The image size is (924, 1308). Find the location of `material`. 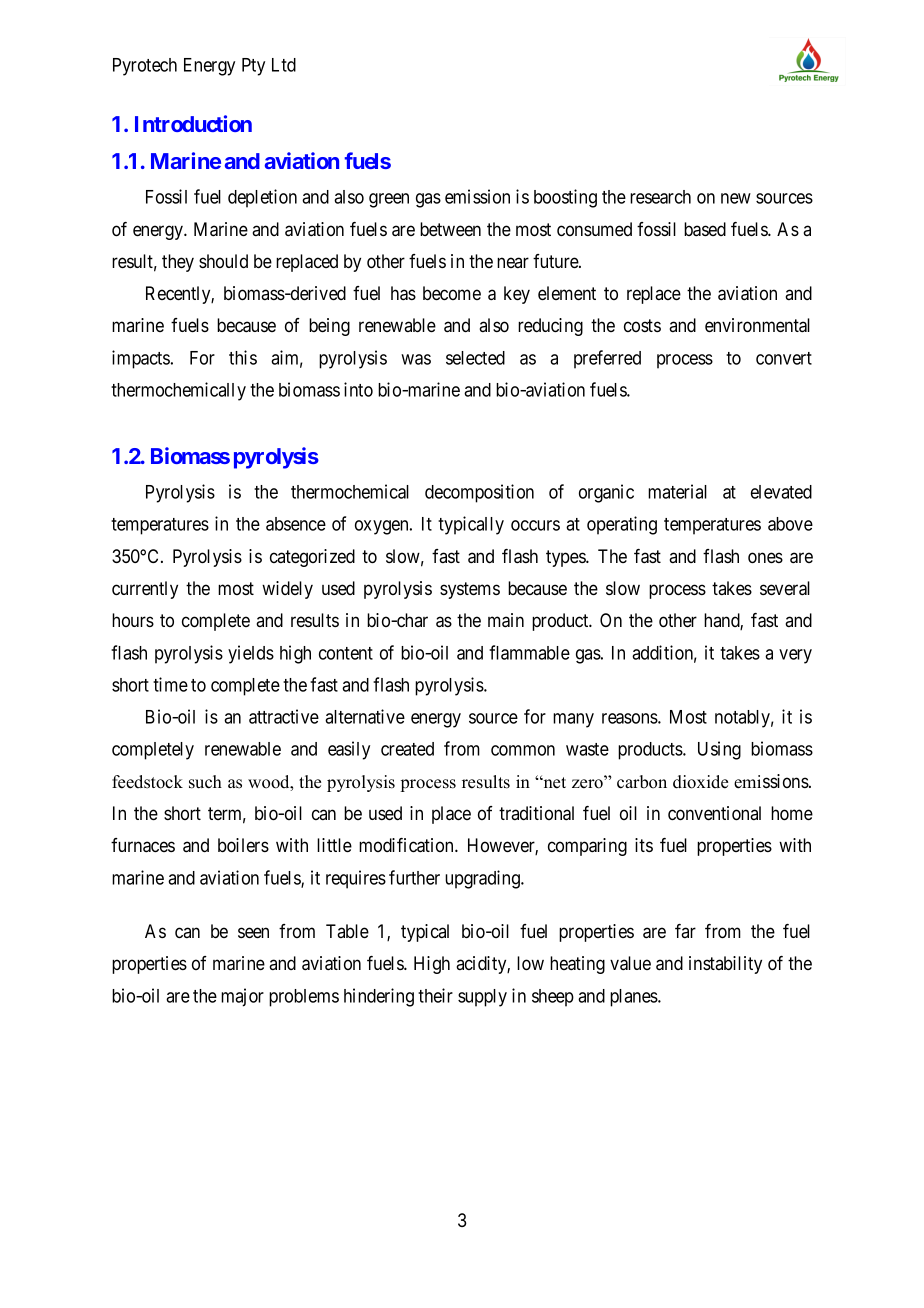

material is located at coordinates (677, 491).
